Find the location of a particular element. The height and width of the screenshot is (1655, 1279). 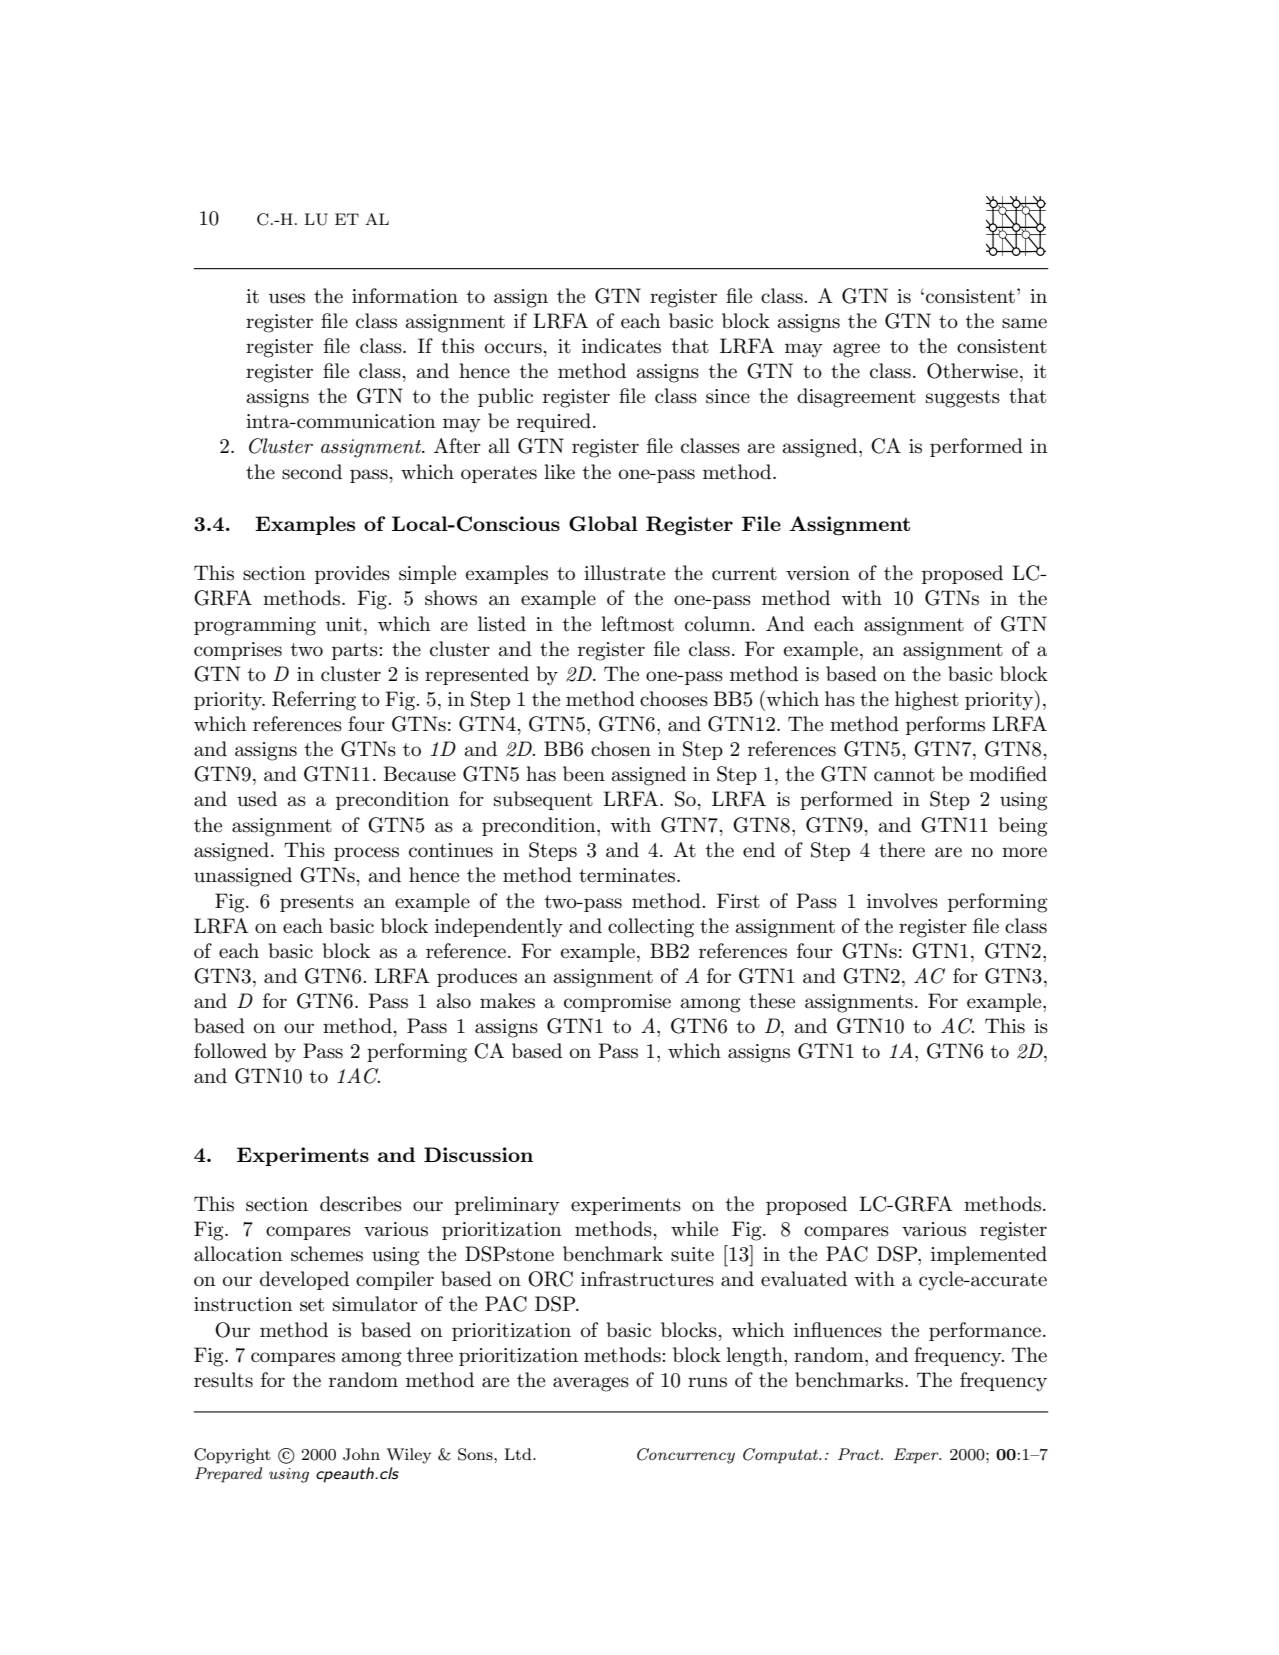

indicates is located at coordinates (621, 346).
